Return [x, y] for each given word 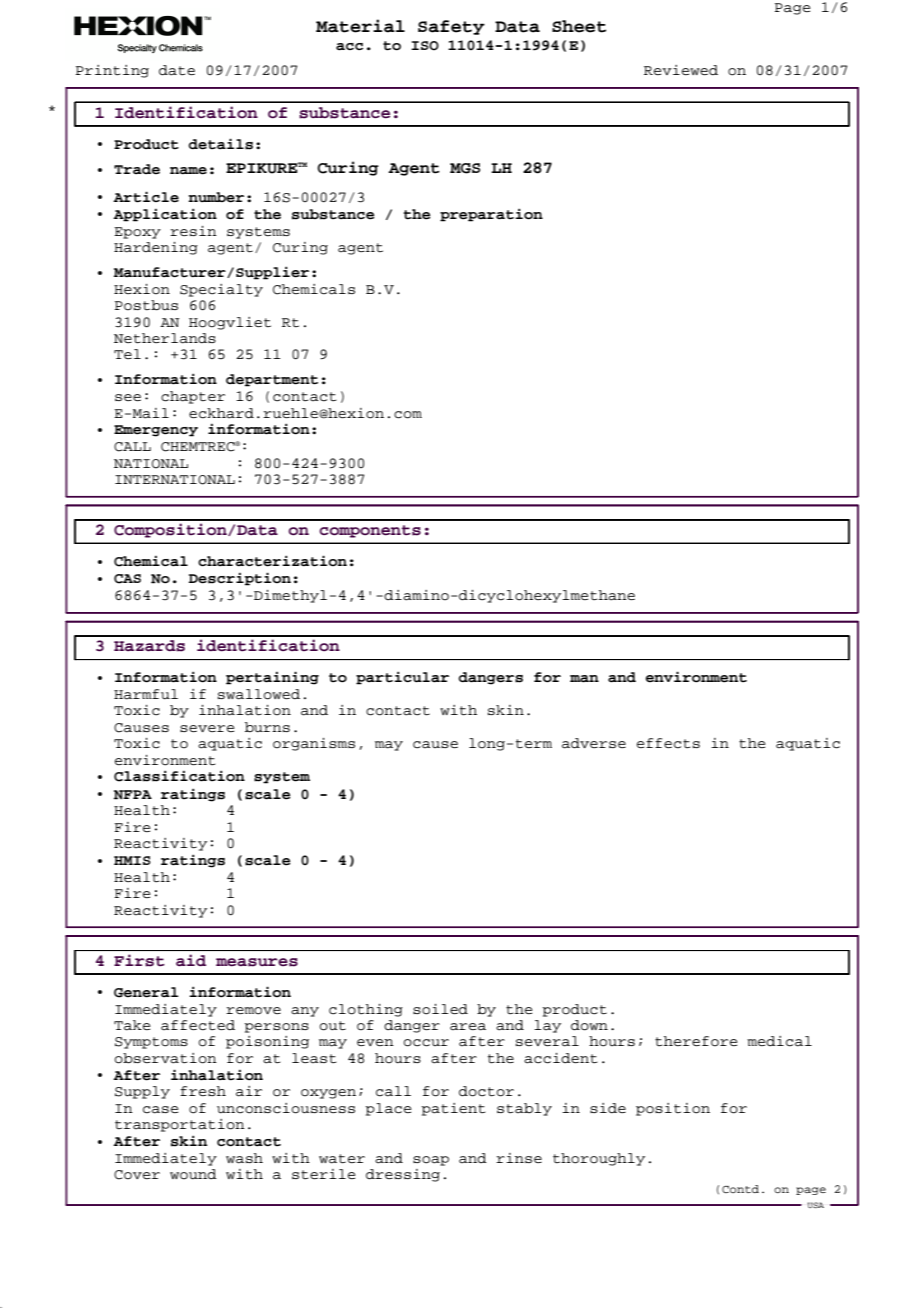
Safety [451, 27]
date [177, 70]
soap [431, 1161]
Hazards [149, 646]
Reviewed [681, 70]
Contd [740, 1189]
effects [668, 743]
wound [193, 1174]
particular [402, 678]
